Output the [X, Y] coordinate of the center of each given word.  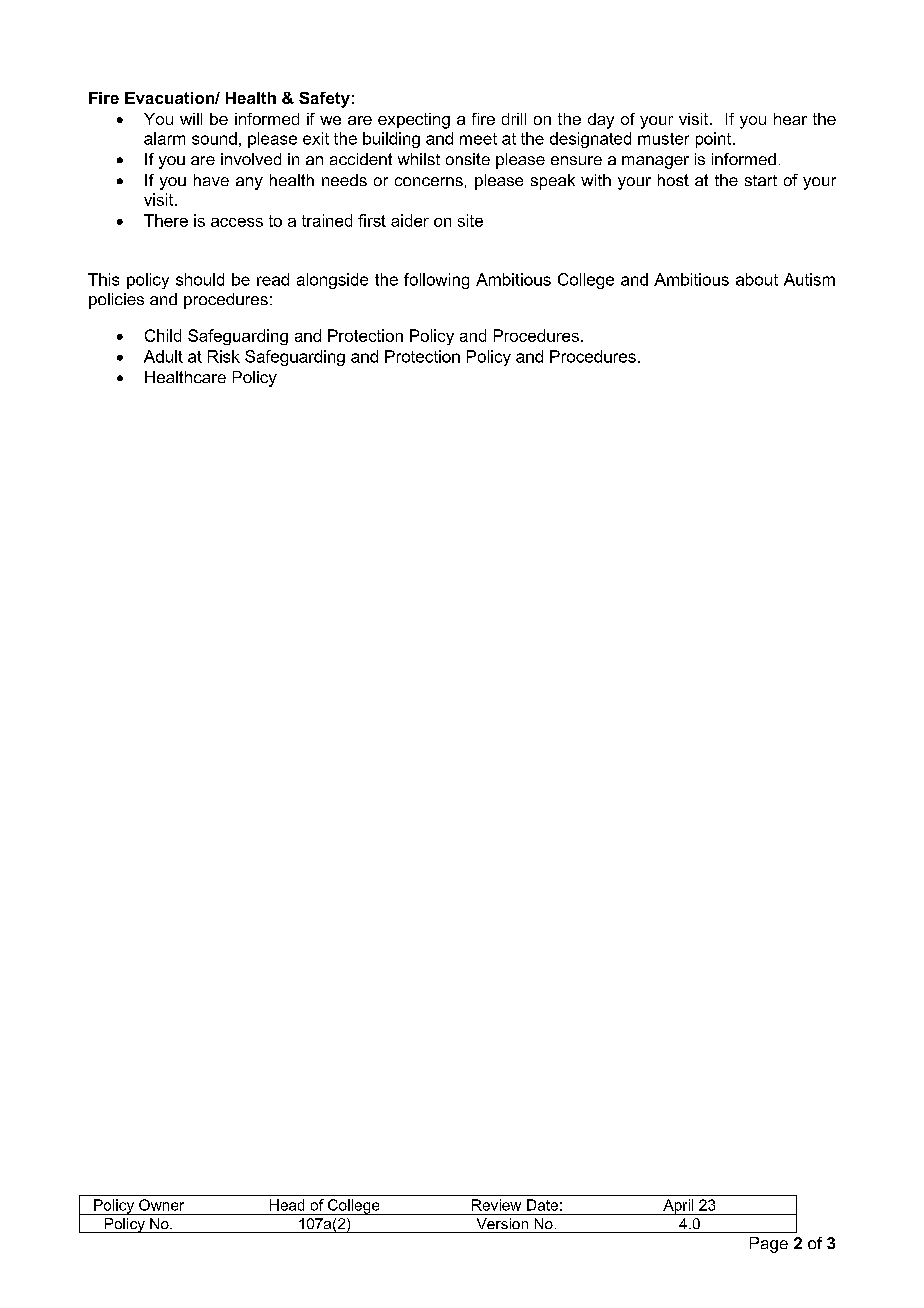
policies [116, 301]
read [273, 279]
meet [478, 139]
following [436, 281]
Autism [809, 279]
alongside [332, 281]
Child [163, 335]
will [191, 119]
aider [410, 220]
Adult [163, 356]
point [715, 140]
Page [769, 1245]
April [678, 1207]
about [757, 279]
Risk [224, 356]
